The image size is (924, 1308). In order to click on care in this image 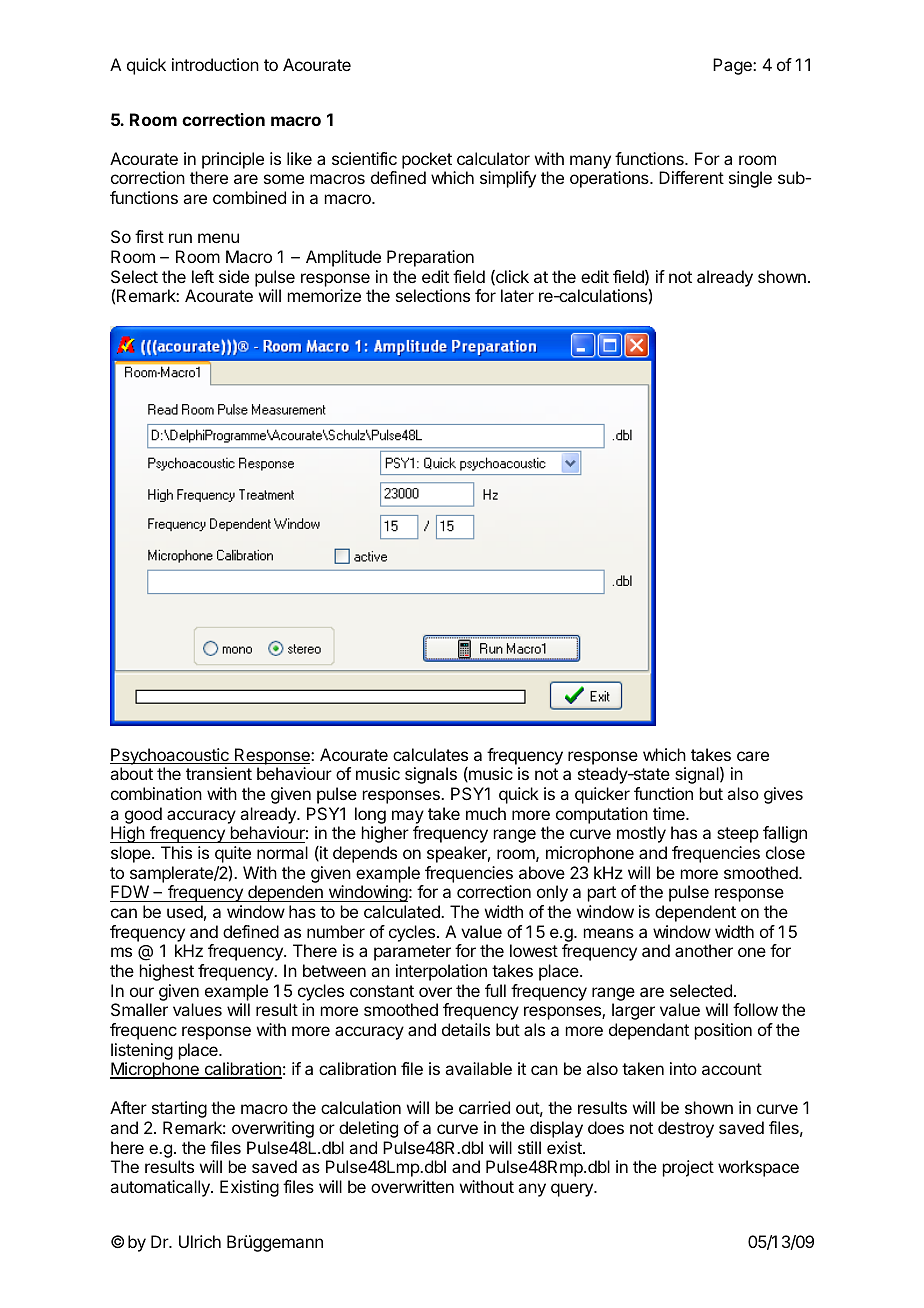, I will do `click(753, 756)`.
